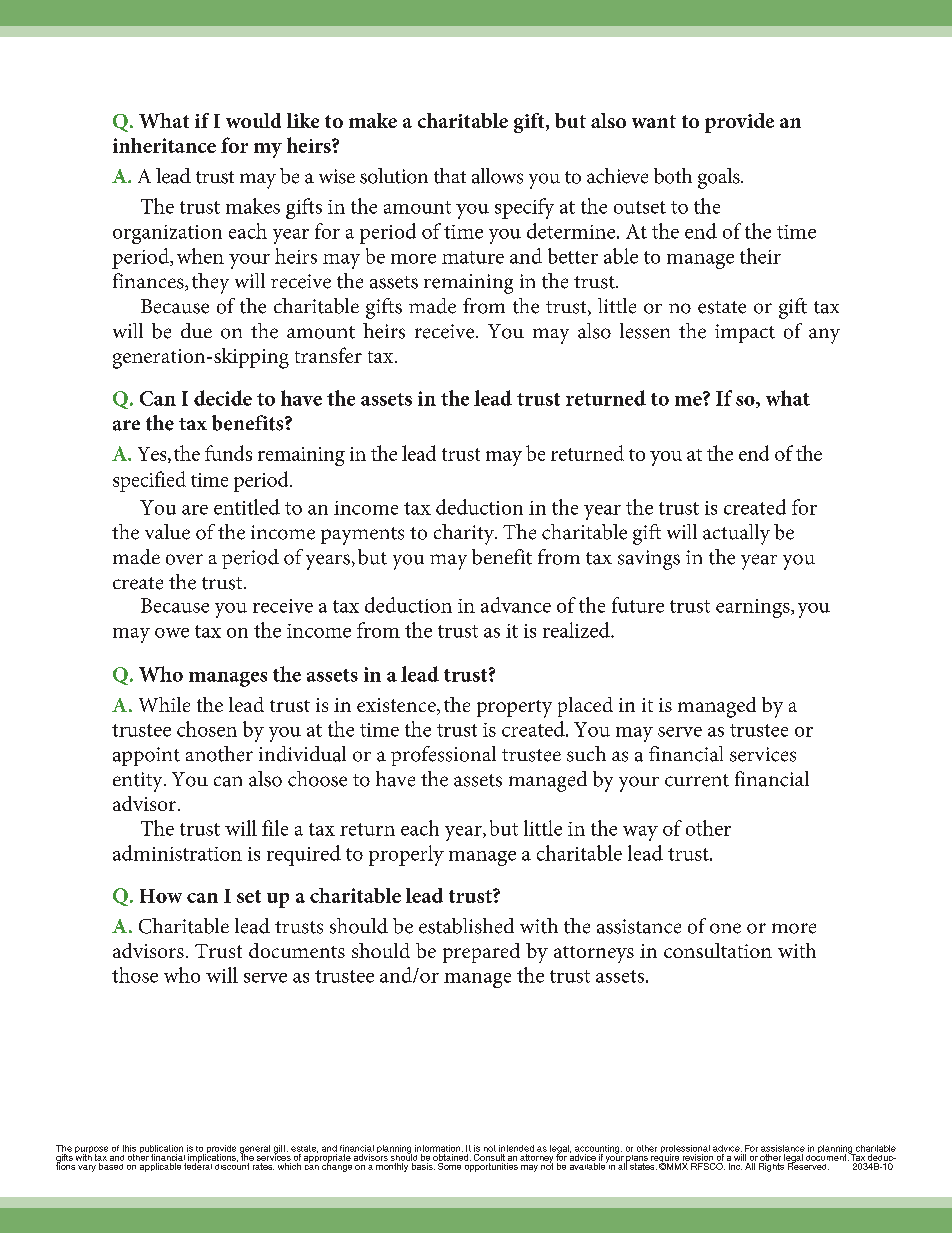 The height and width of the document is (1233, 952). I want to click on owe, so click(172, 633).
